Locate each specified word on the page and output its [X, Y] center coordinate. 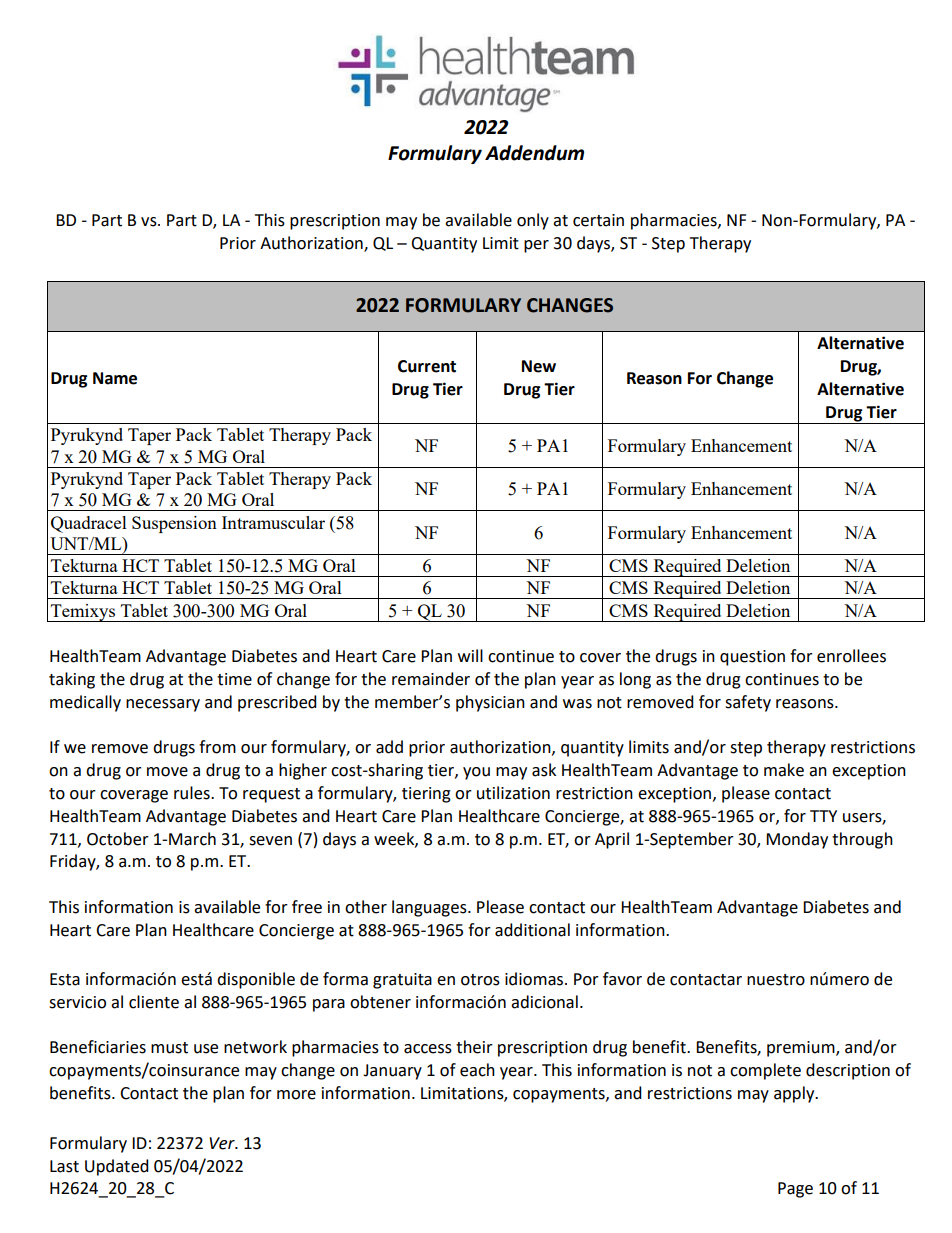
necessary [163, 705]
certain [598, 220]
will [470, 655]
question [752, 658]
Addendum [534, 153]
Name [115, 378]
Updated [117, 1167]
